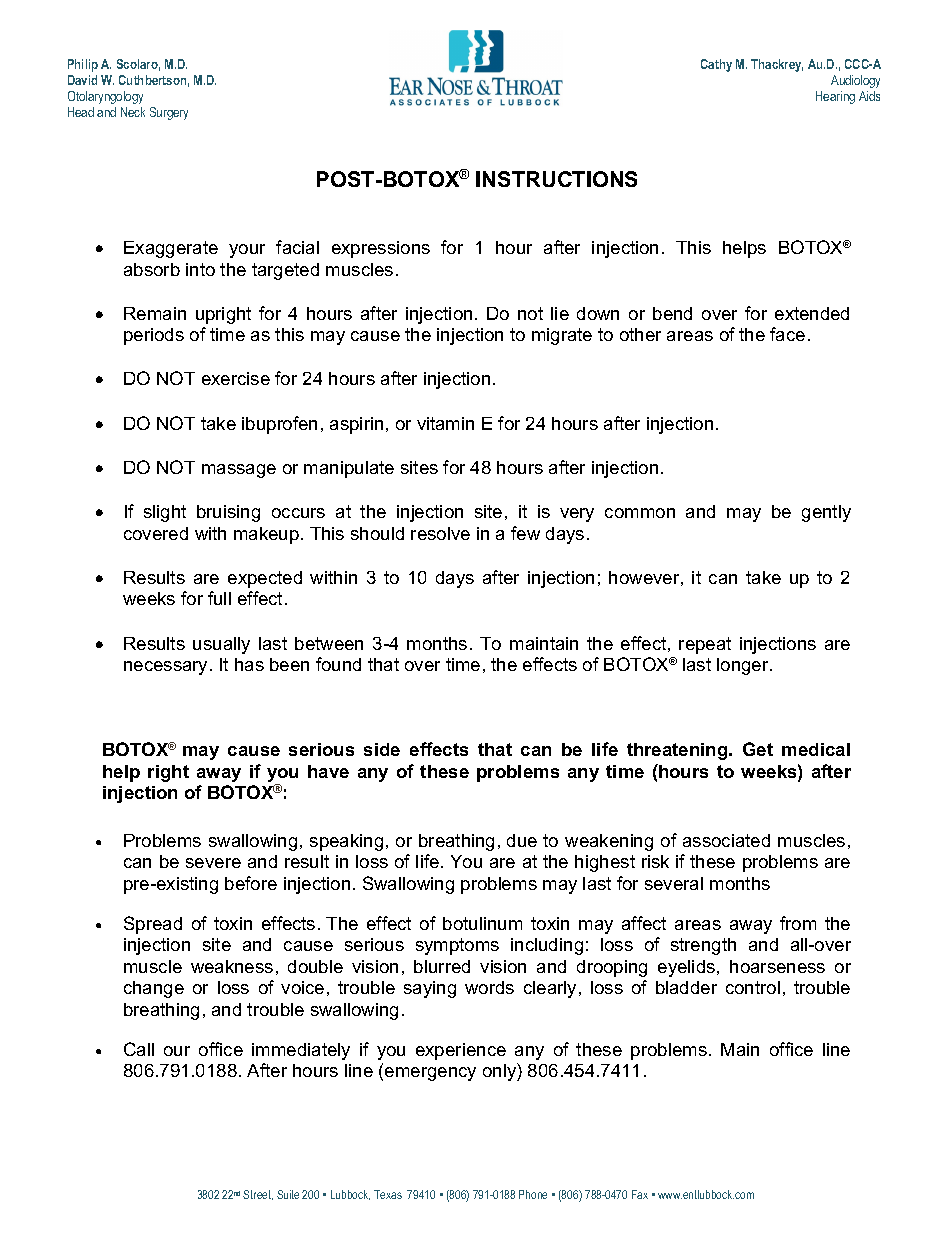 The image size is (952, 1233). Describe the element at coordinates (213, 863) in the image. I see `severe` at that location.
